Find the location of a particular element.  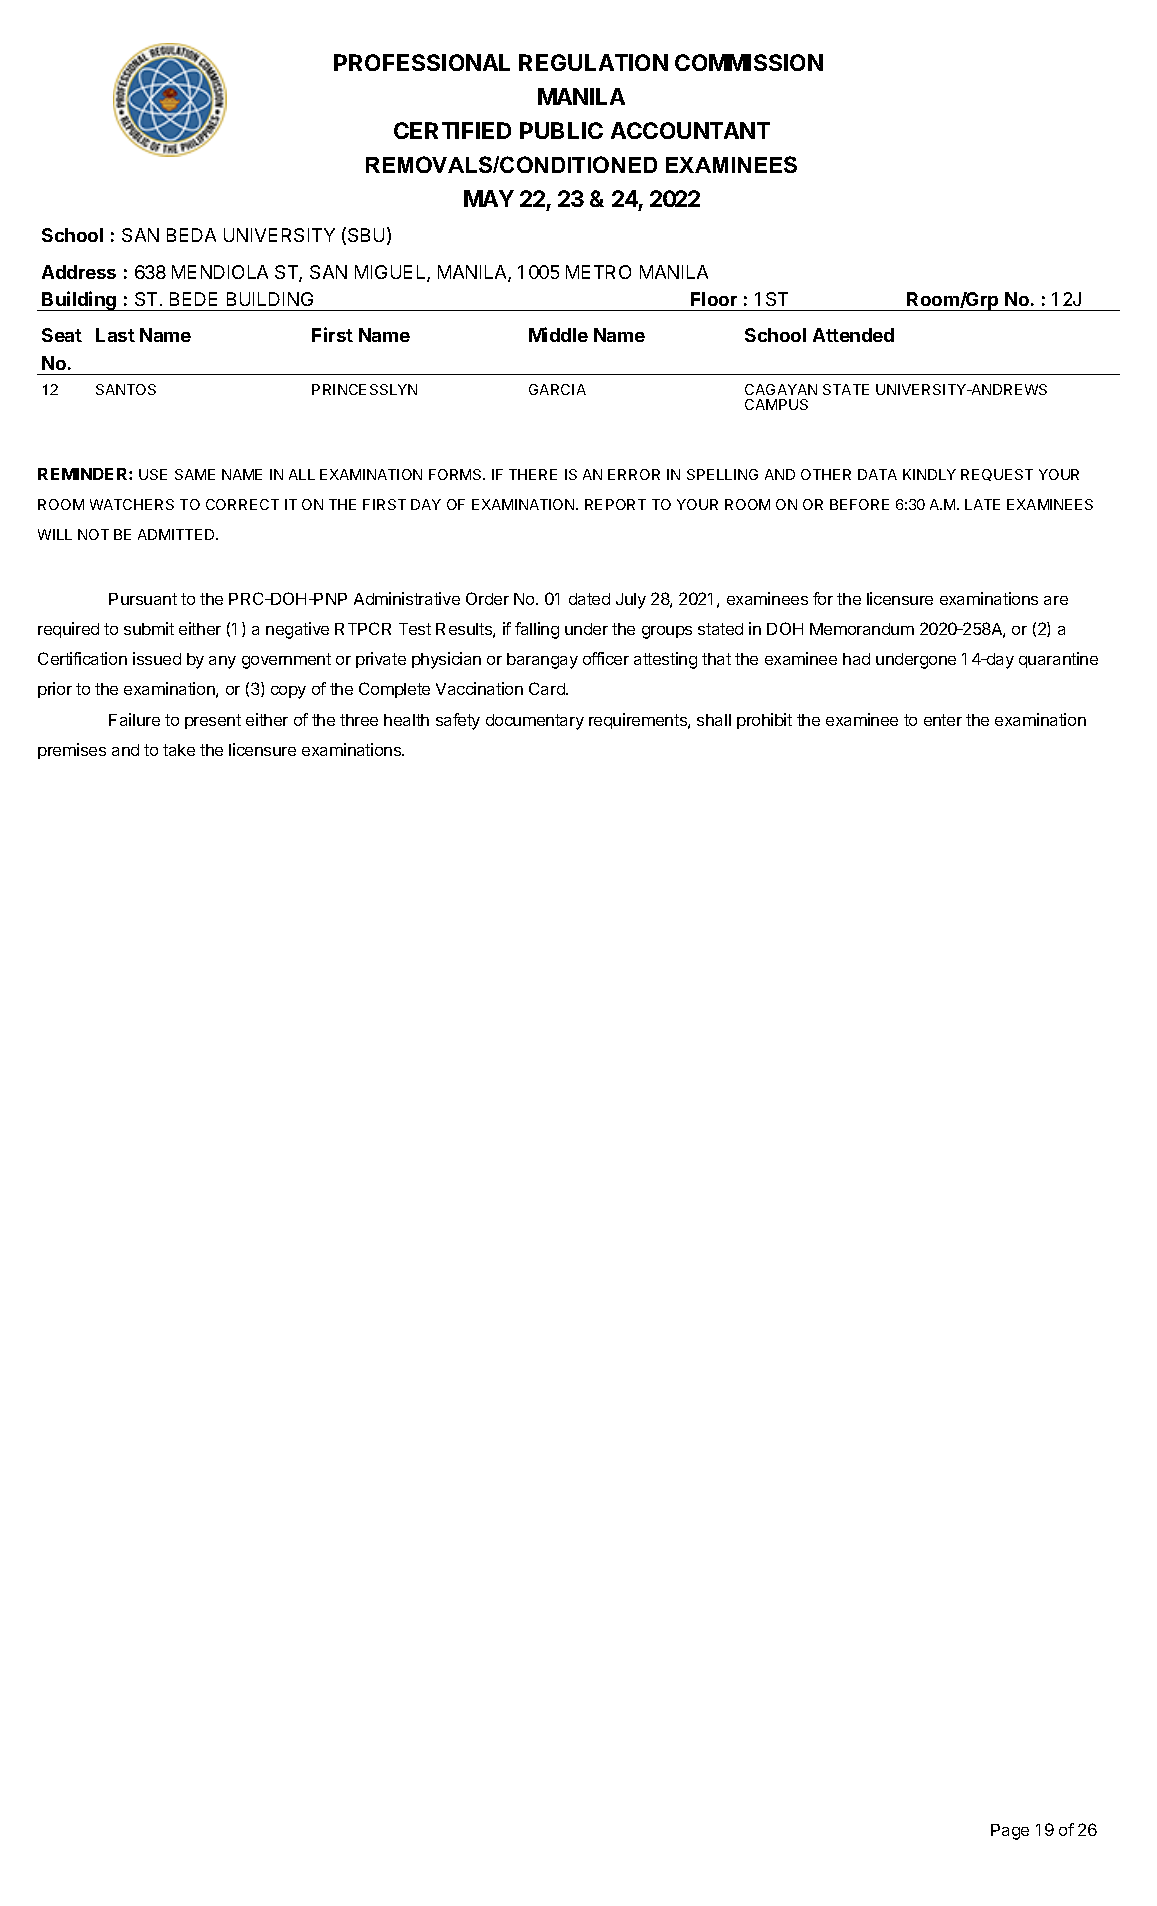

documentary is located at coordinates (535, 722).
